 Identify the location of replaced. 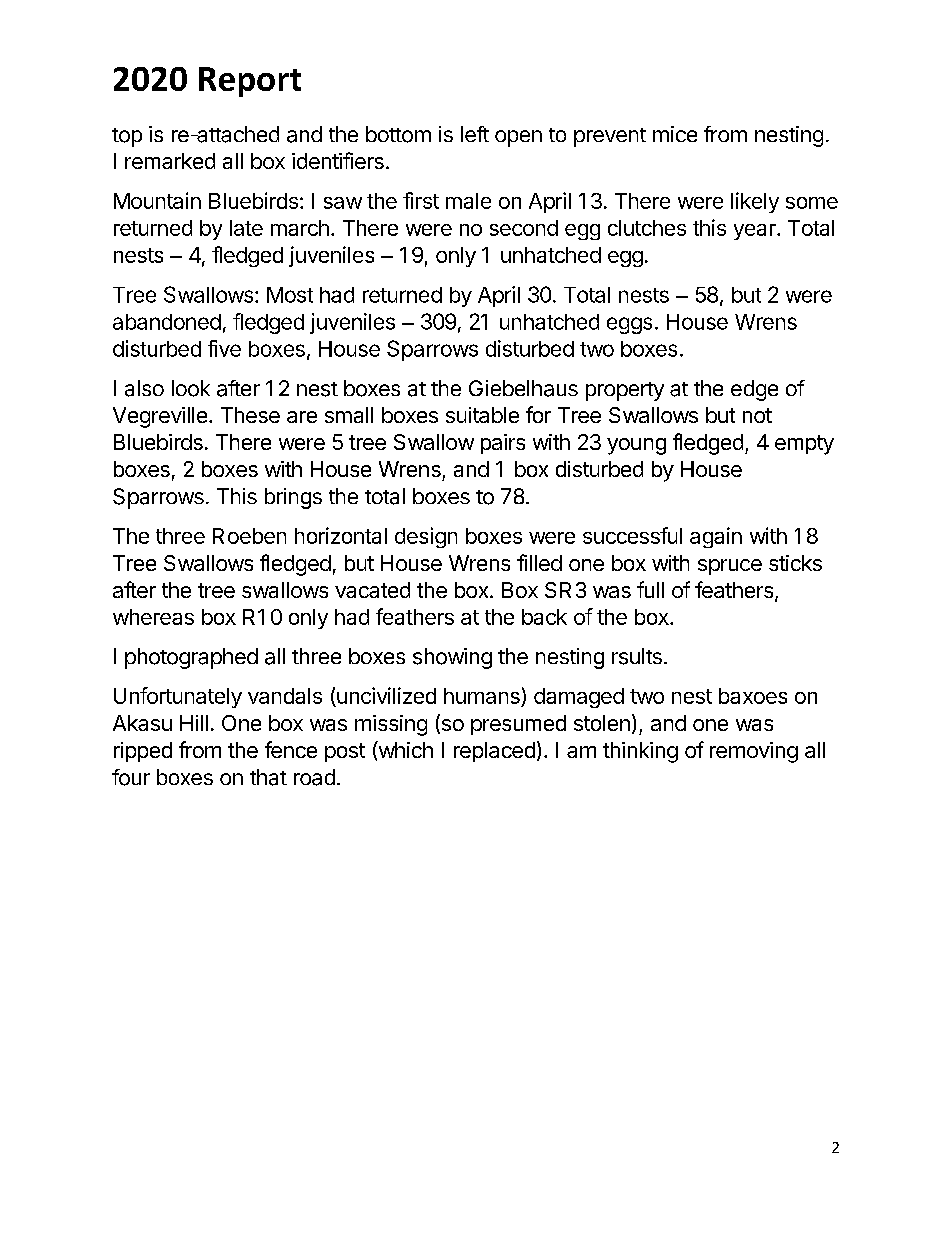
(494, 752).
